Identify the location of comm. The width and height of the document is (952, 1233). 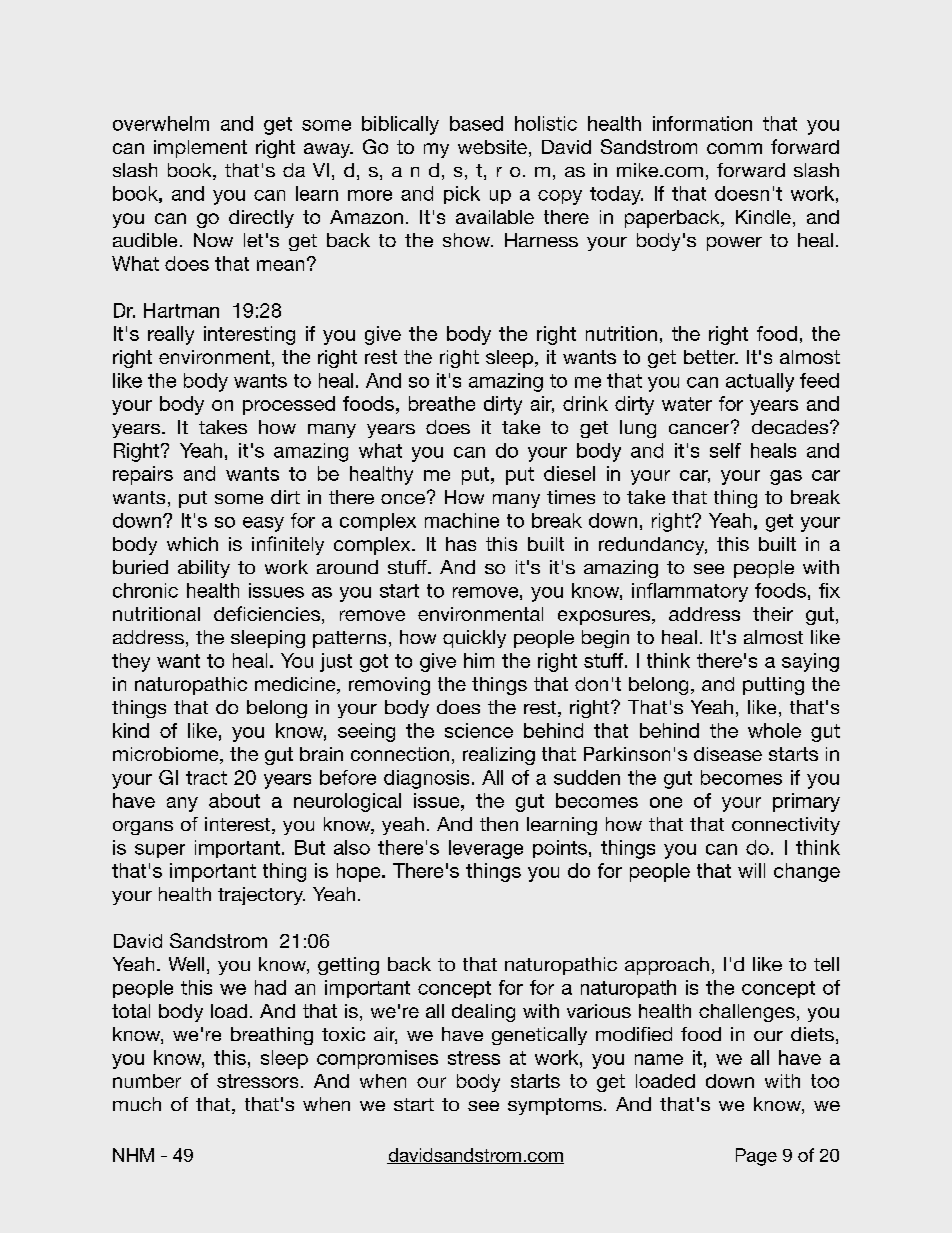
(734, 148).
